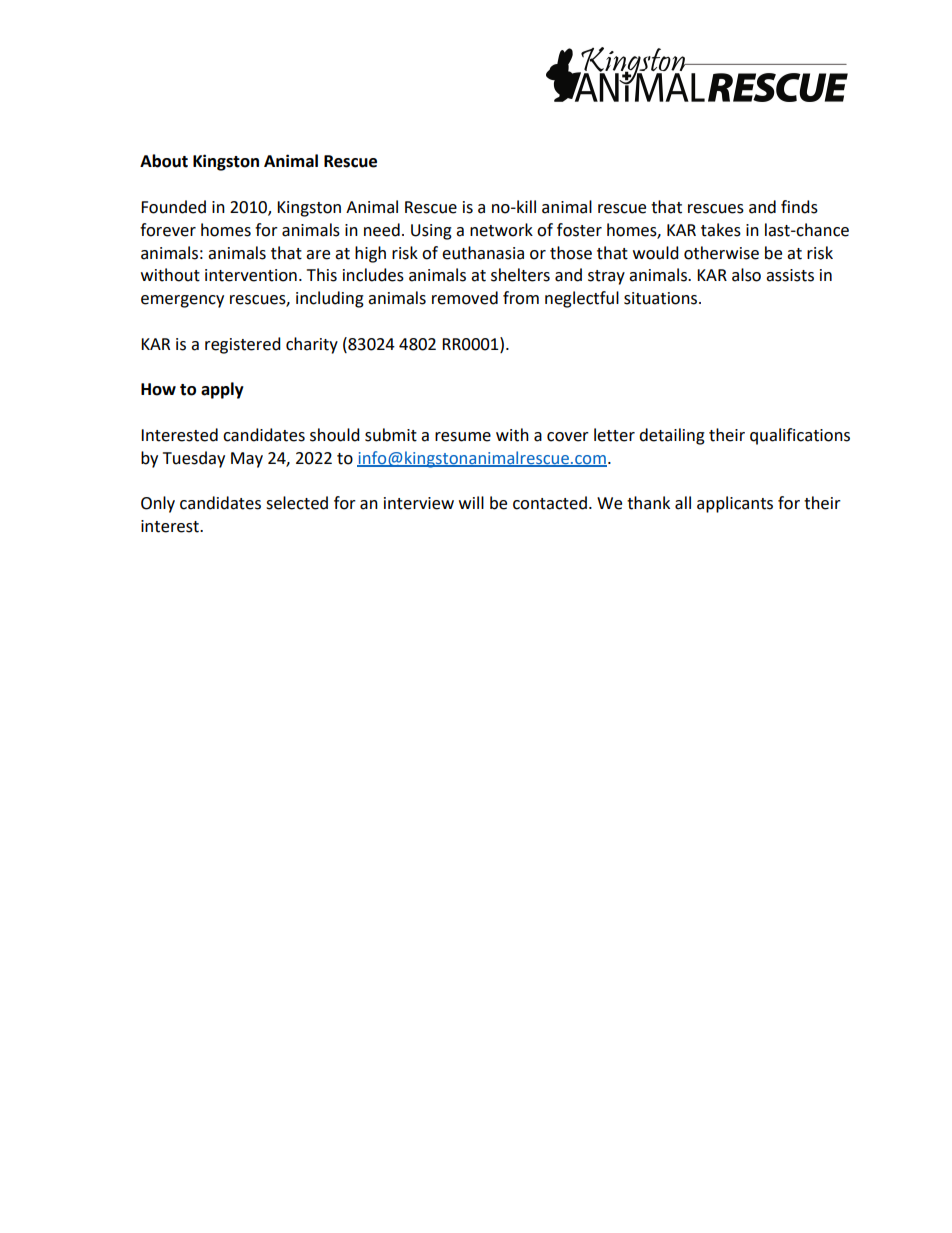 The width and height of the screenshot is (952, 1233). I want to click on intervention, so click(251, 275).
